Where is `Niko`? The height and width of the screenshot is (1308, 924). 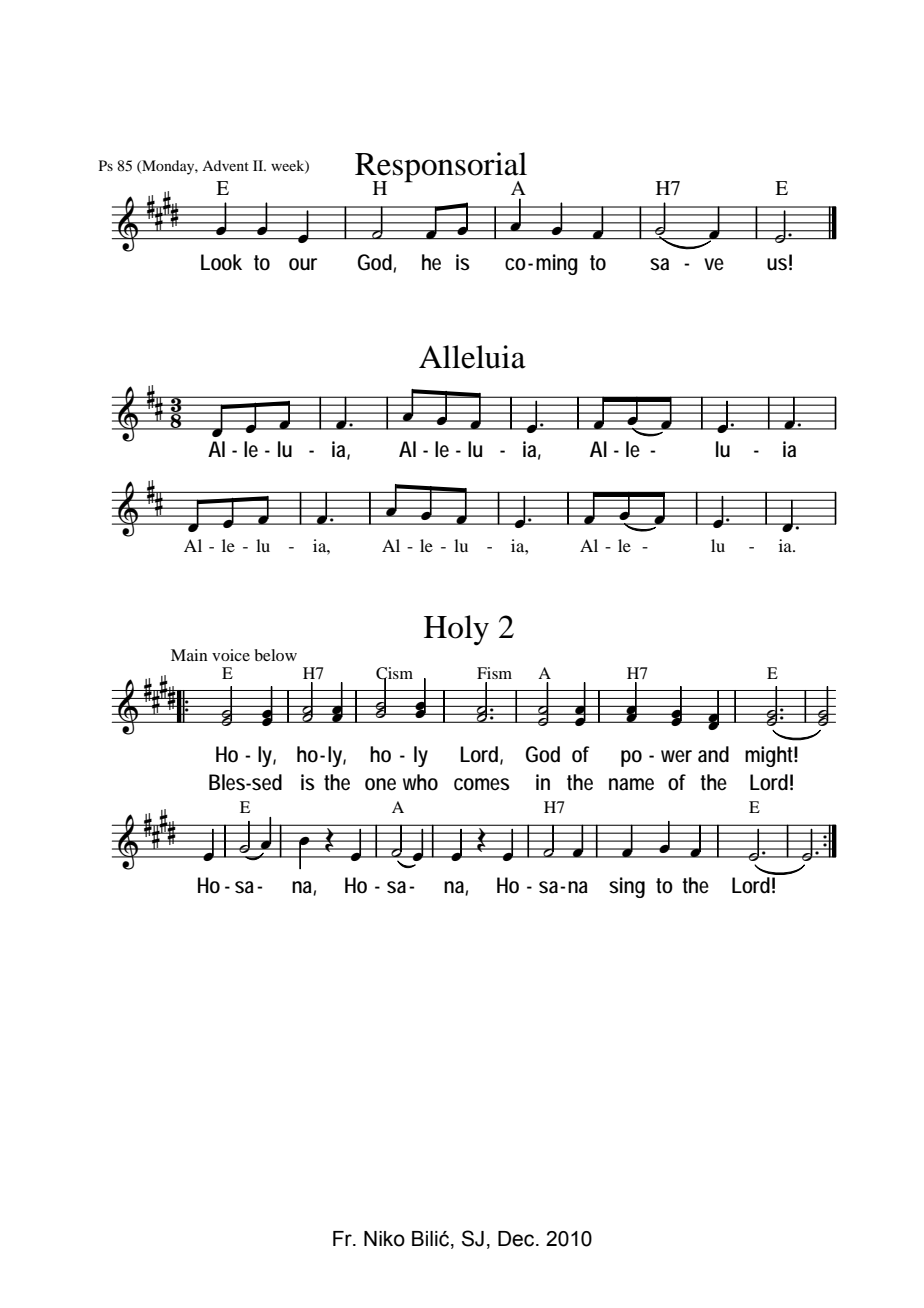 Niko is located at coordinates (384, 1239).
